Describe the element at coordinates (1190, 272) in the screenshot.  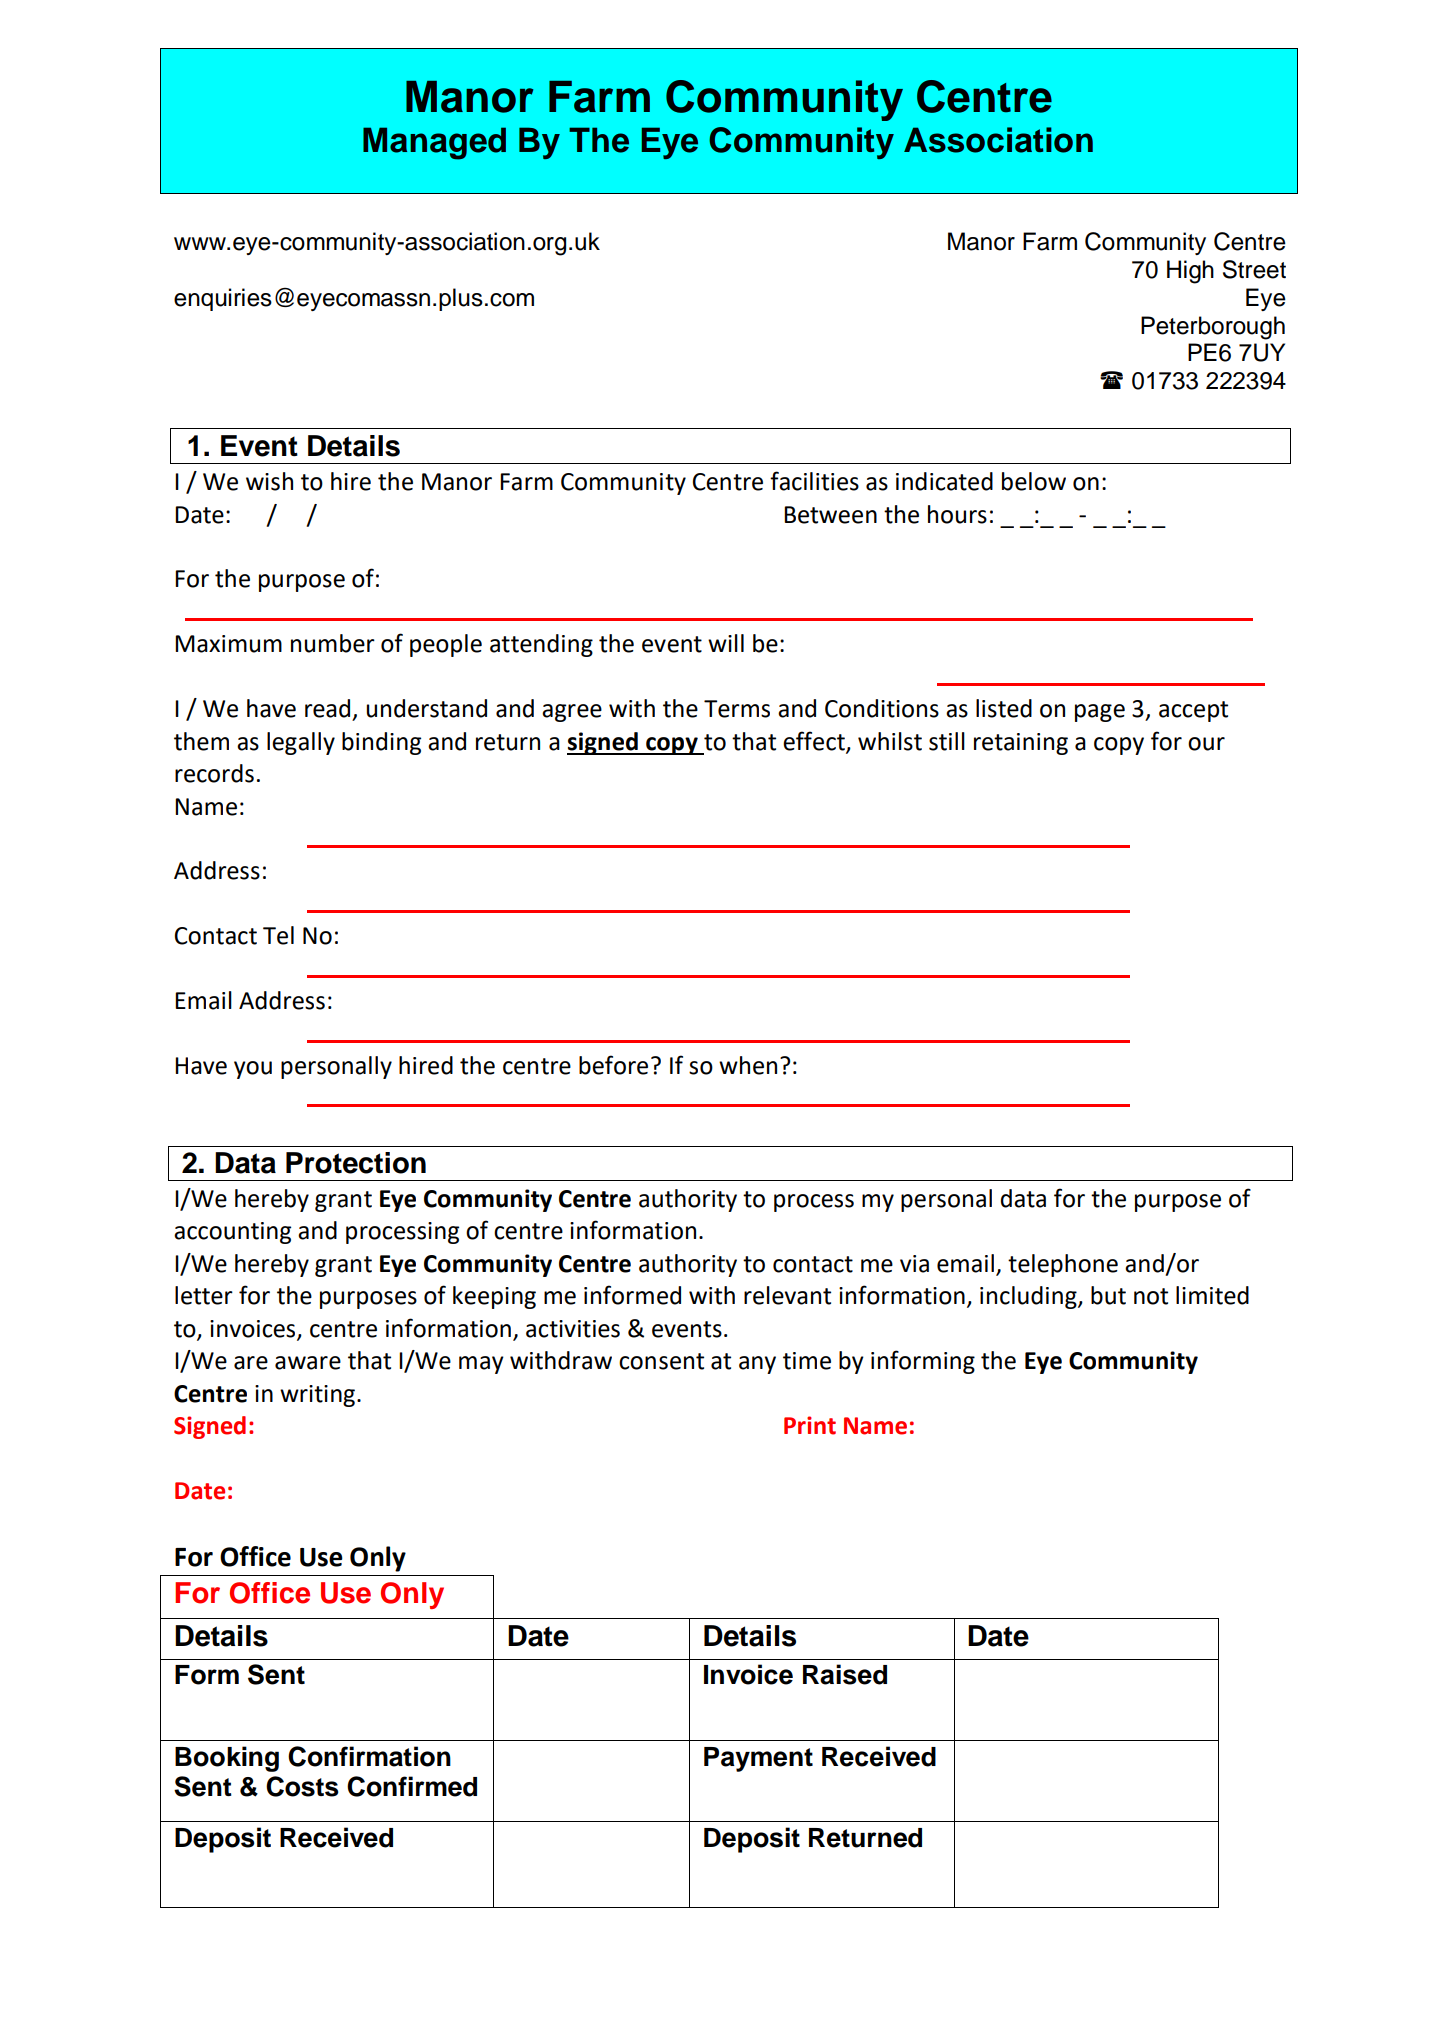
I see `High` at that location.
